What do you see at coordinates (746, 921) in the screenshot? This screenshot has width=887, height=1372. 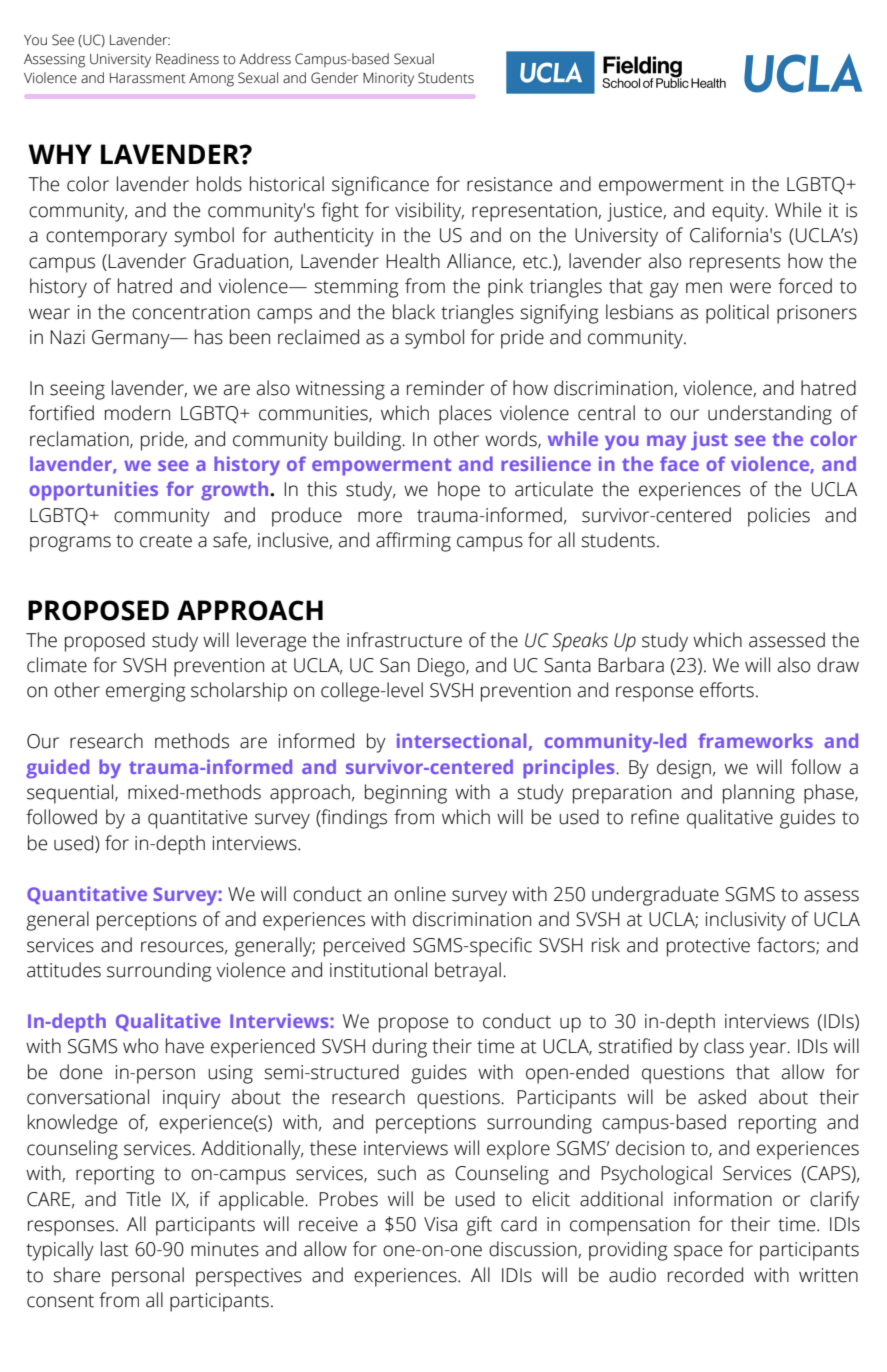 I see `inclusivity` at bounding box center [746, 921].
